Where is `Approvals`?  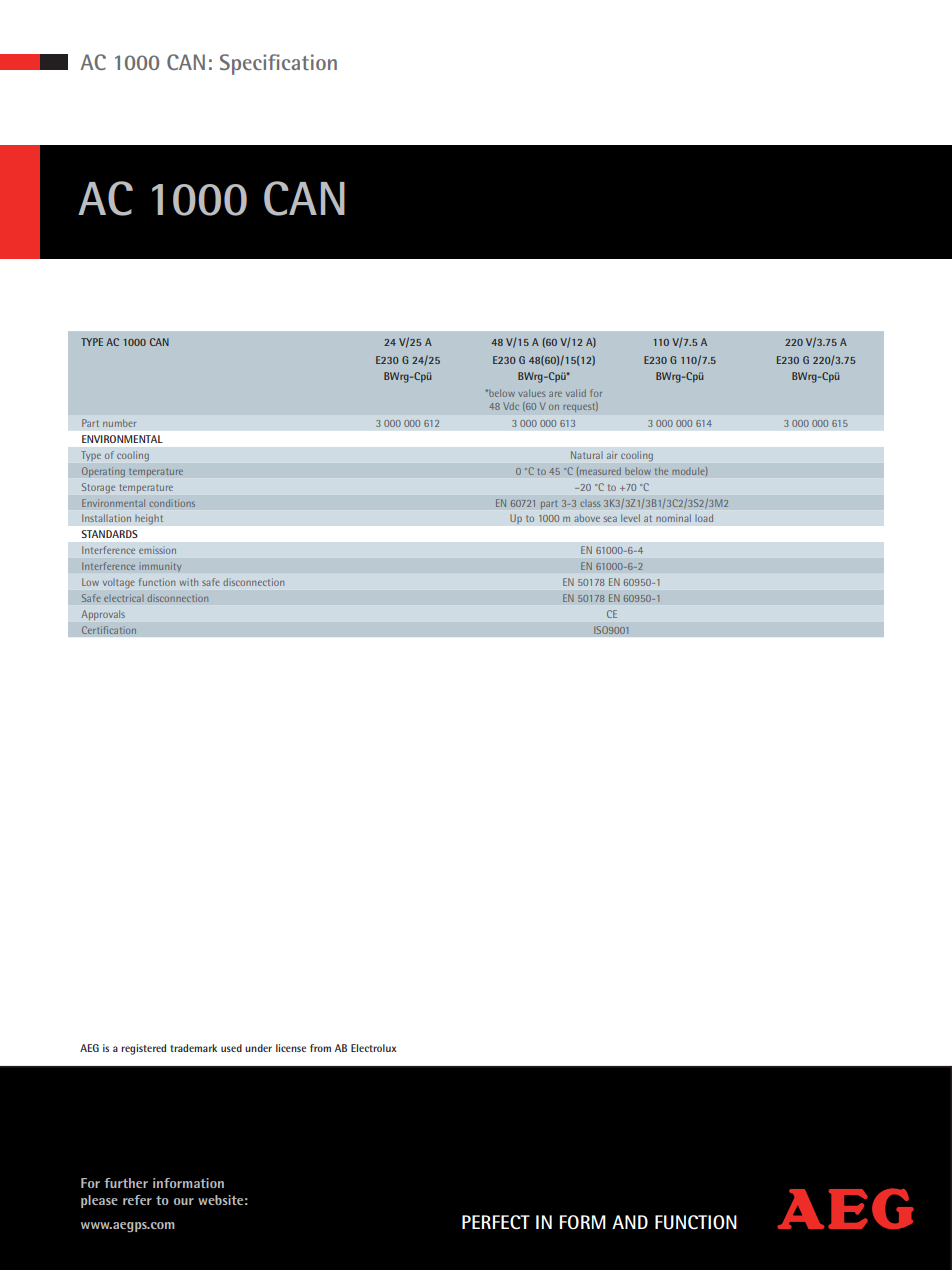
Approvals is located at coordinates (103, 615).
